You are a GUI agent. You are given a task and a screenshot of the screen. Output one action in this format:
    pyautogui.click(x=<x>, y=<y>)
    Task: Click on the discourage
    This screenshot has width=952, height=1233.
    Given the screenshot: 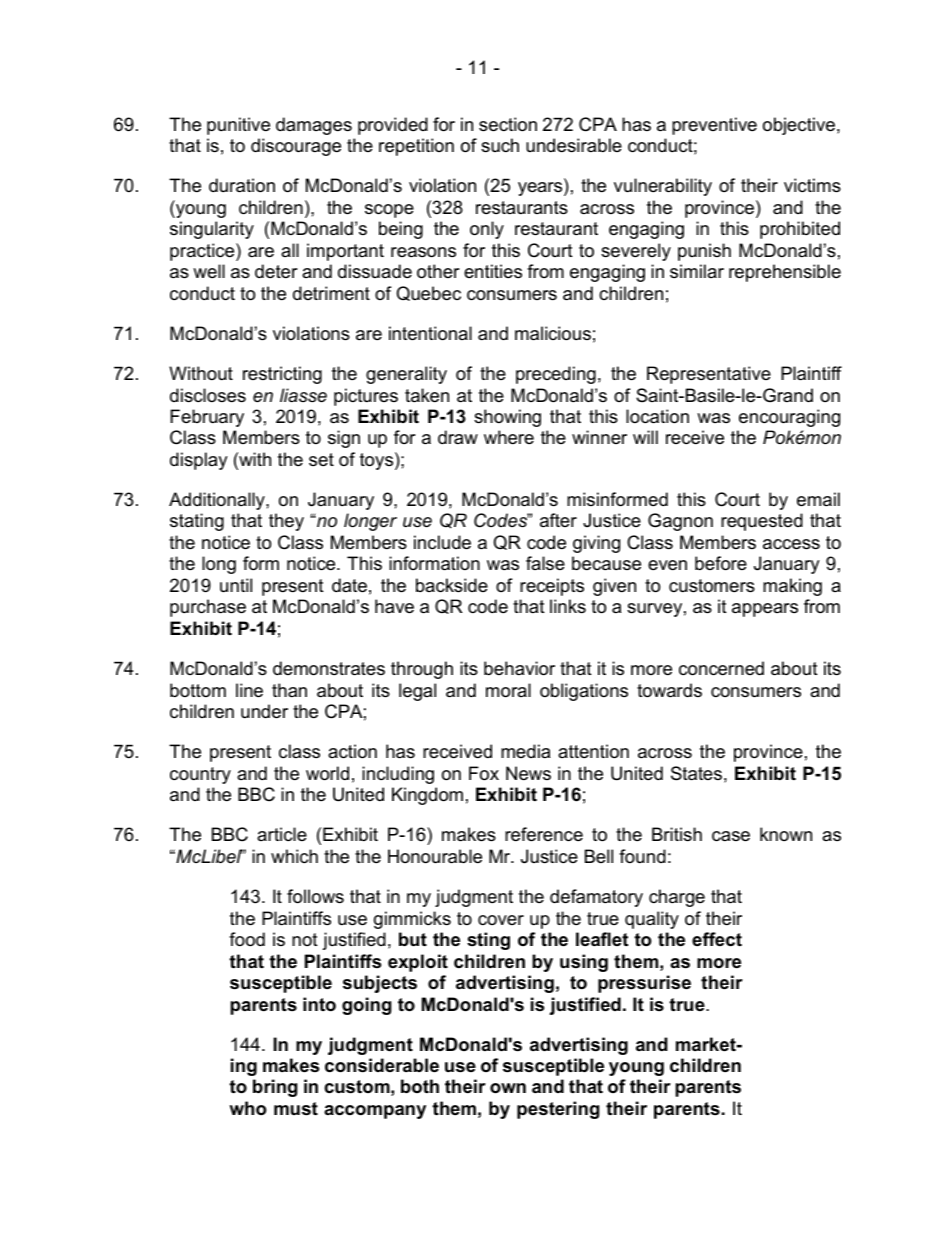 What is the action you would take?
    pyautogui.click(x=296, y=147)
